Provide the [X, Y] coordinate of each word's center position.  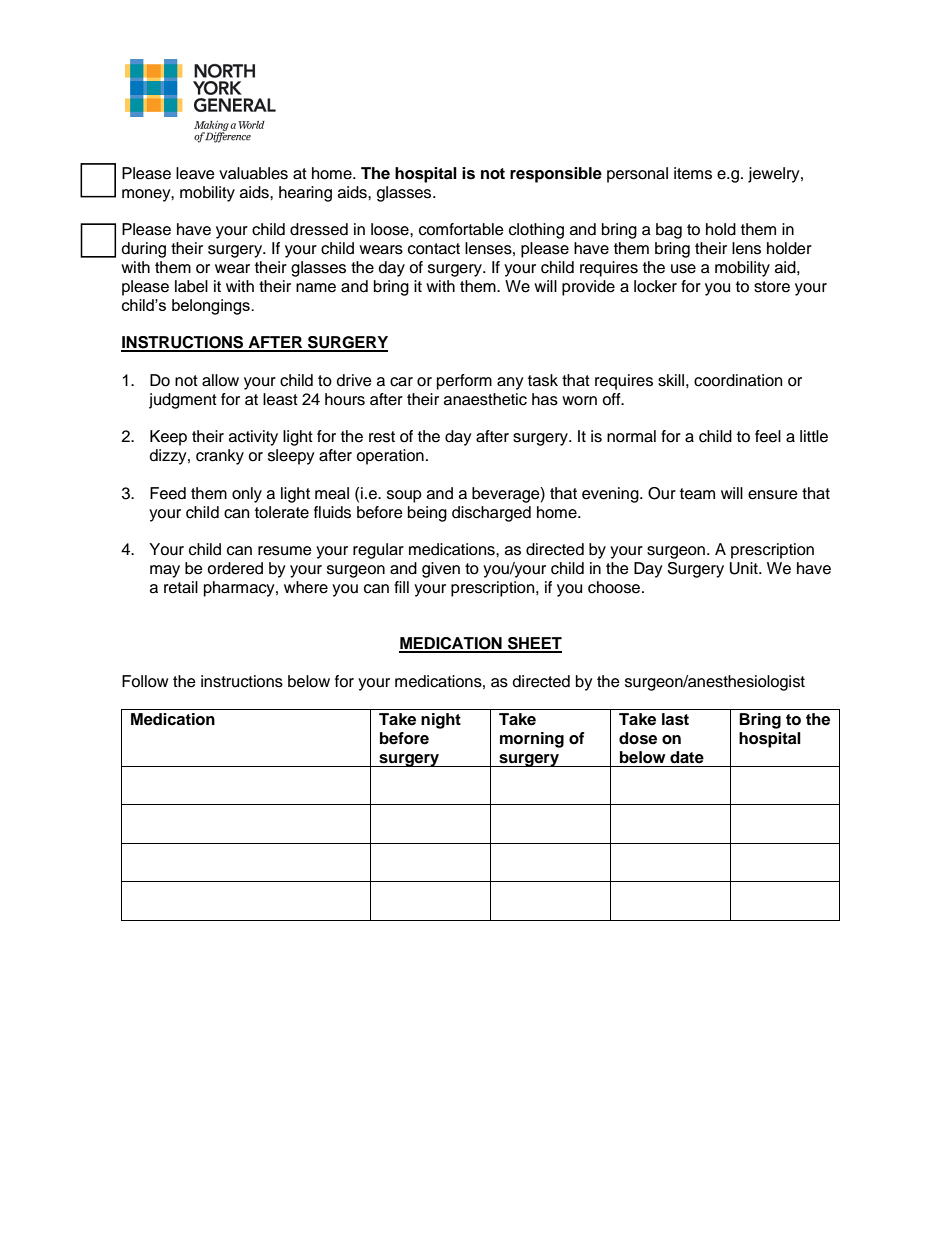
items [693, 173]
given [441, 570]
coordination [738, 380]
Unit [745, 568]
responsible [556, 175]
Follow [145, 681]
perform [464, 382]
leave [195, 173]
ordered [235, 568]
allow [220, 380]
